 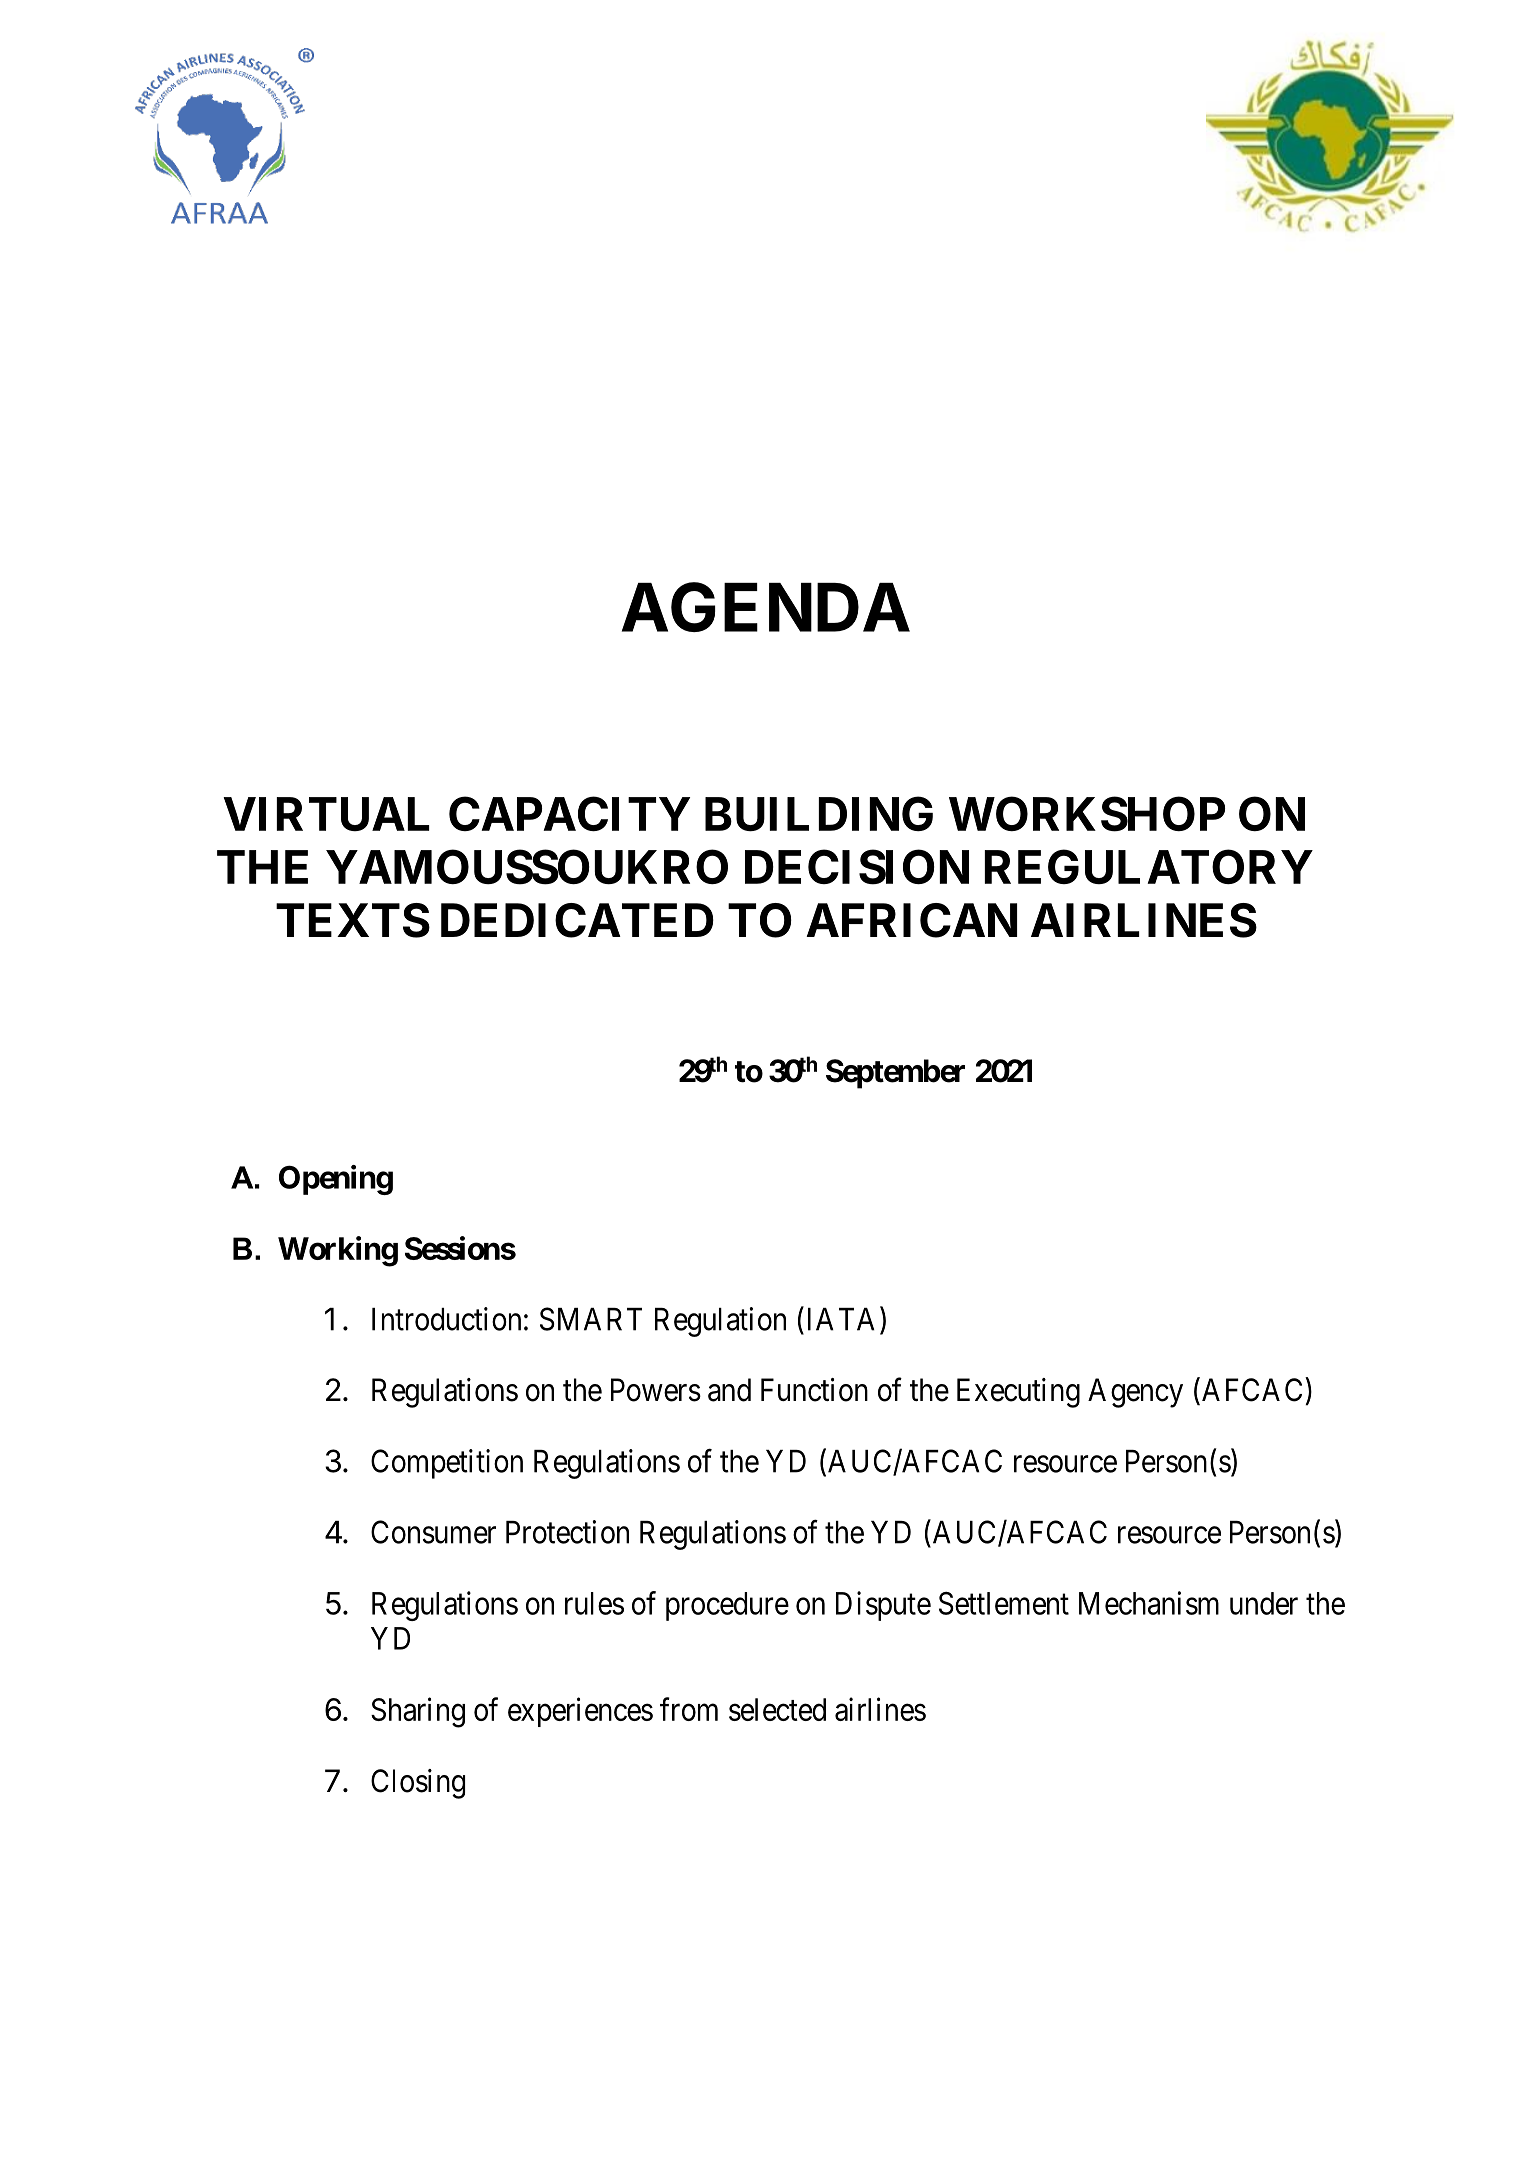 What do you see at coordinates (727, 1606) in the screenshot?
I see `procedure` at bounding box center [727, 1606].
